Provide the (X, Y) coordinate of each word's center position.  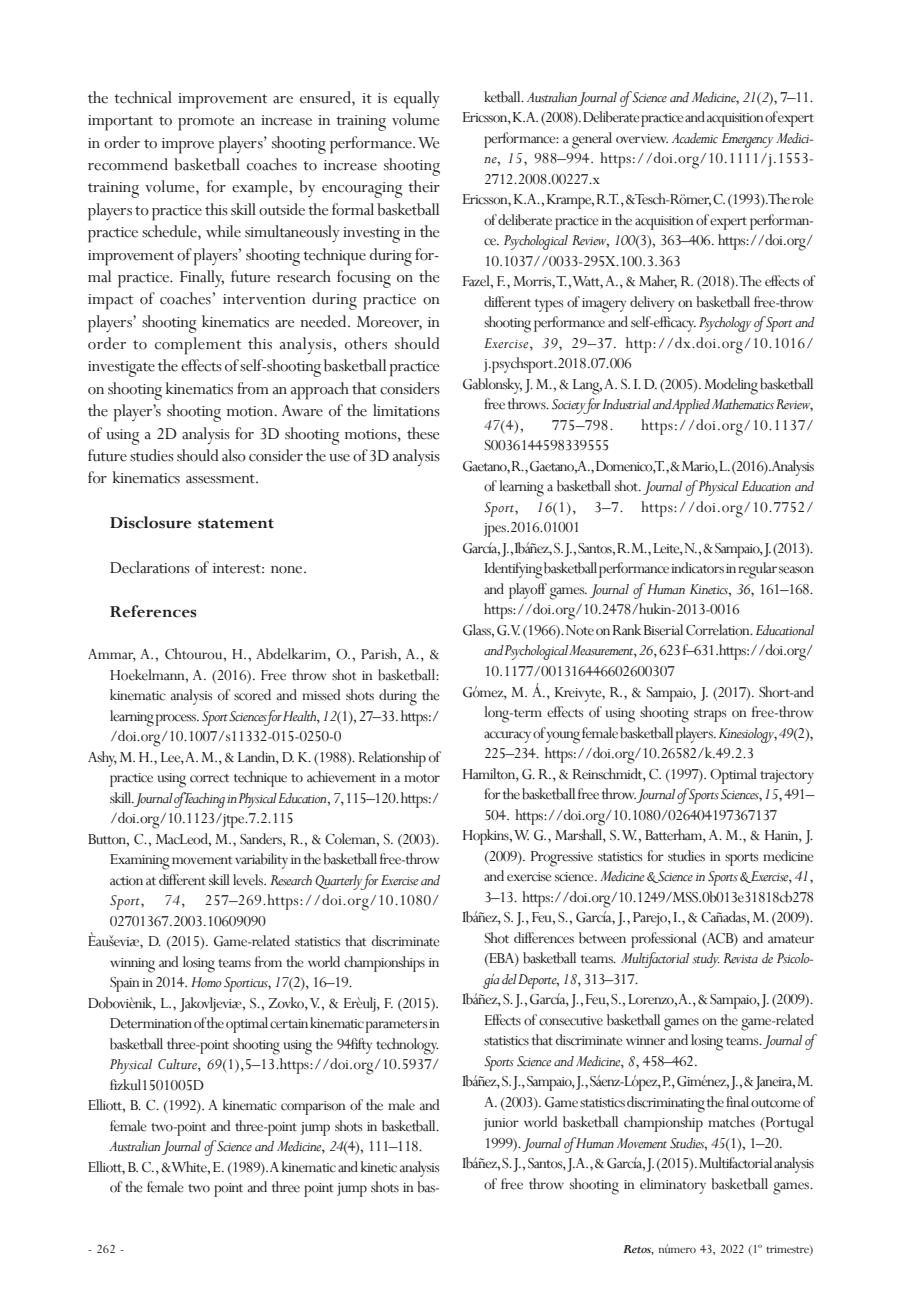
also (234, 455)
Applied (690, 406)
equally (417, 100)
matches (731, 1122)
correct (210, 778)
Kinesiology (748, 735)
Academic (695, 138)
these (423, 433)
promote (206, 123)
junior (501, 1124)
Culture (178, 1065)
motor (422, 778)
